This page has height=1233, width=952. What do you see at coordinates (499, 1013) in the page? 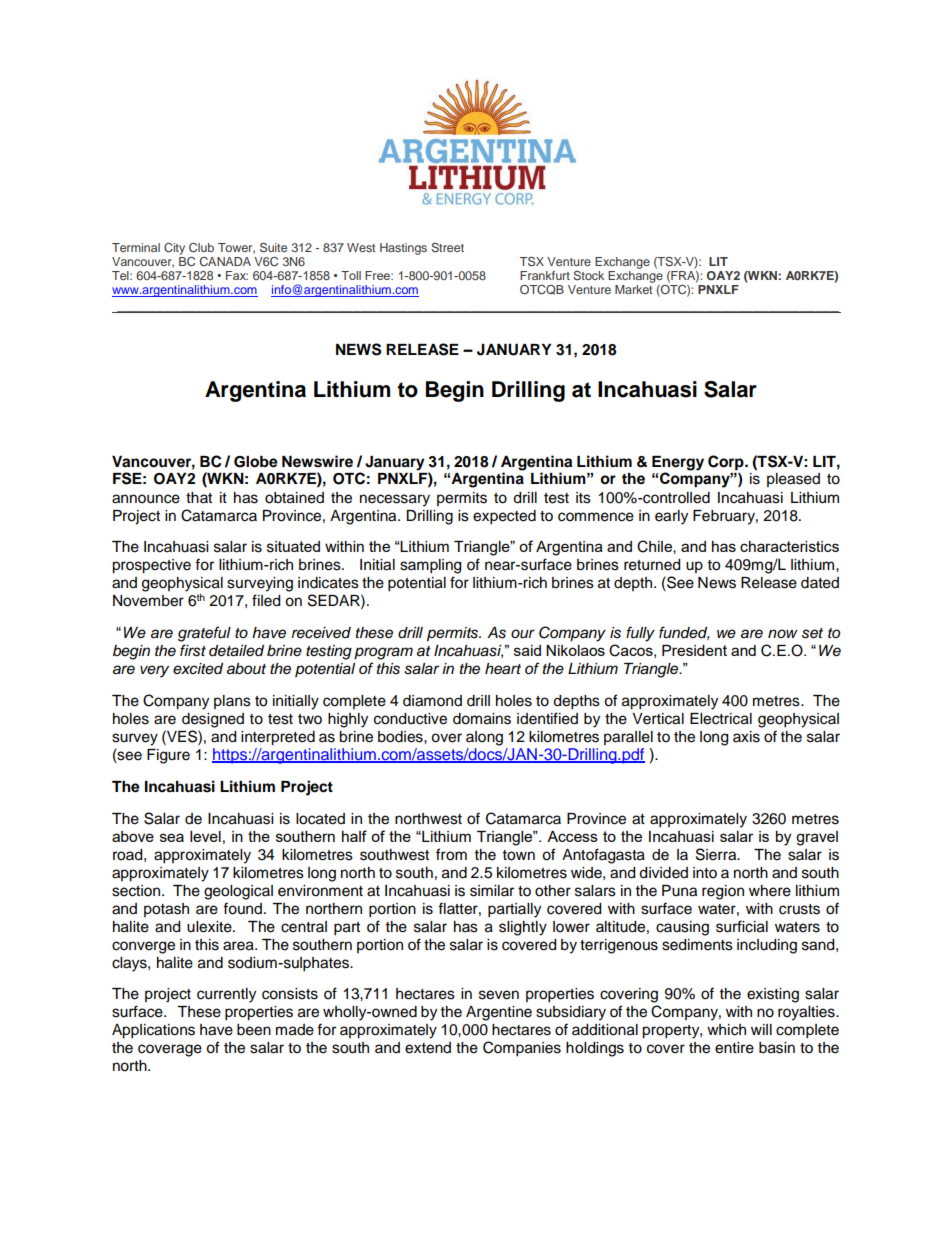
I see `Argentine` at bounding box center [499, 1013].
